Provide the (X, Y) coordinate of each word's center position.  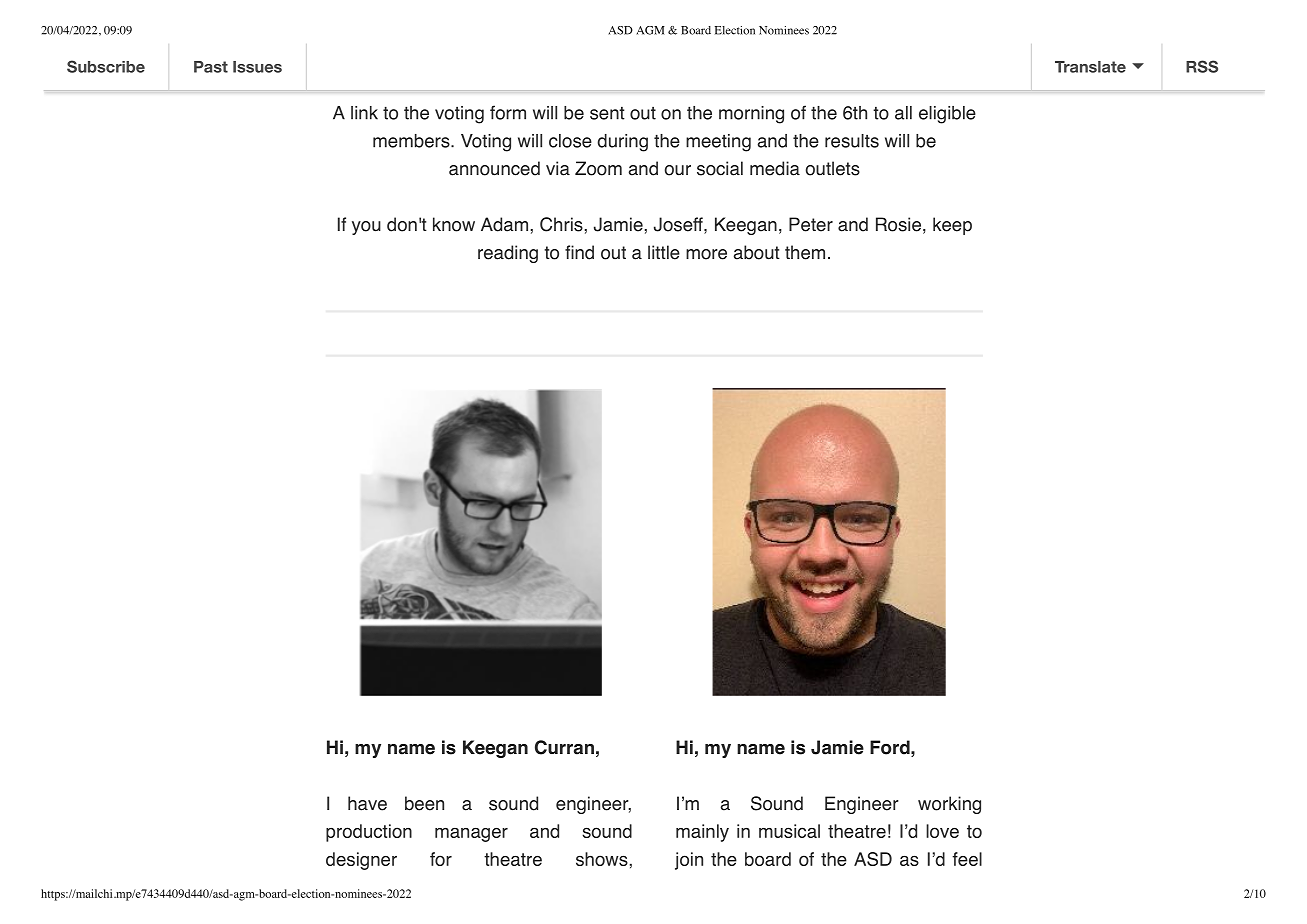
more (706, 254)
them (805, 252)
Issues (257, 67)
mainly (702, 833)
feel (967, 859)
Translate (1090, 67)
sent (607, 113)
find (579, 252)
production (369, 833)
